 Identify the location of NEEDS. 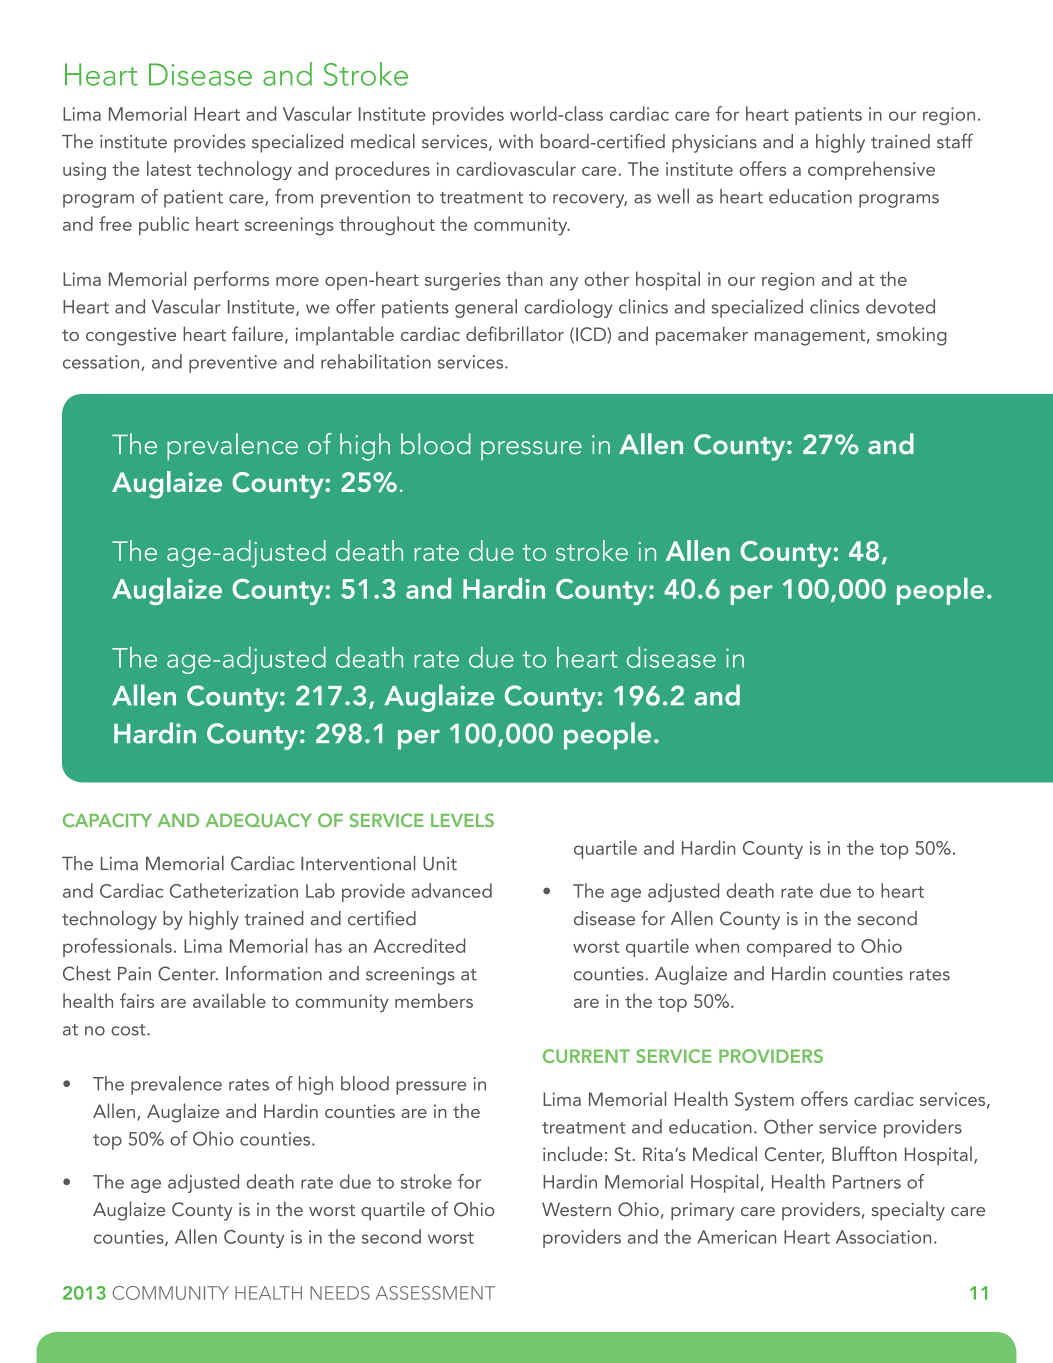
(340, 1293).
